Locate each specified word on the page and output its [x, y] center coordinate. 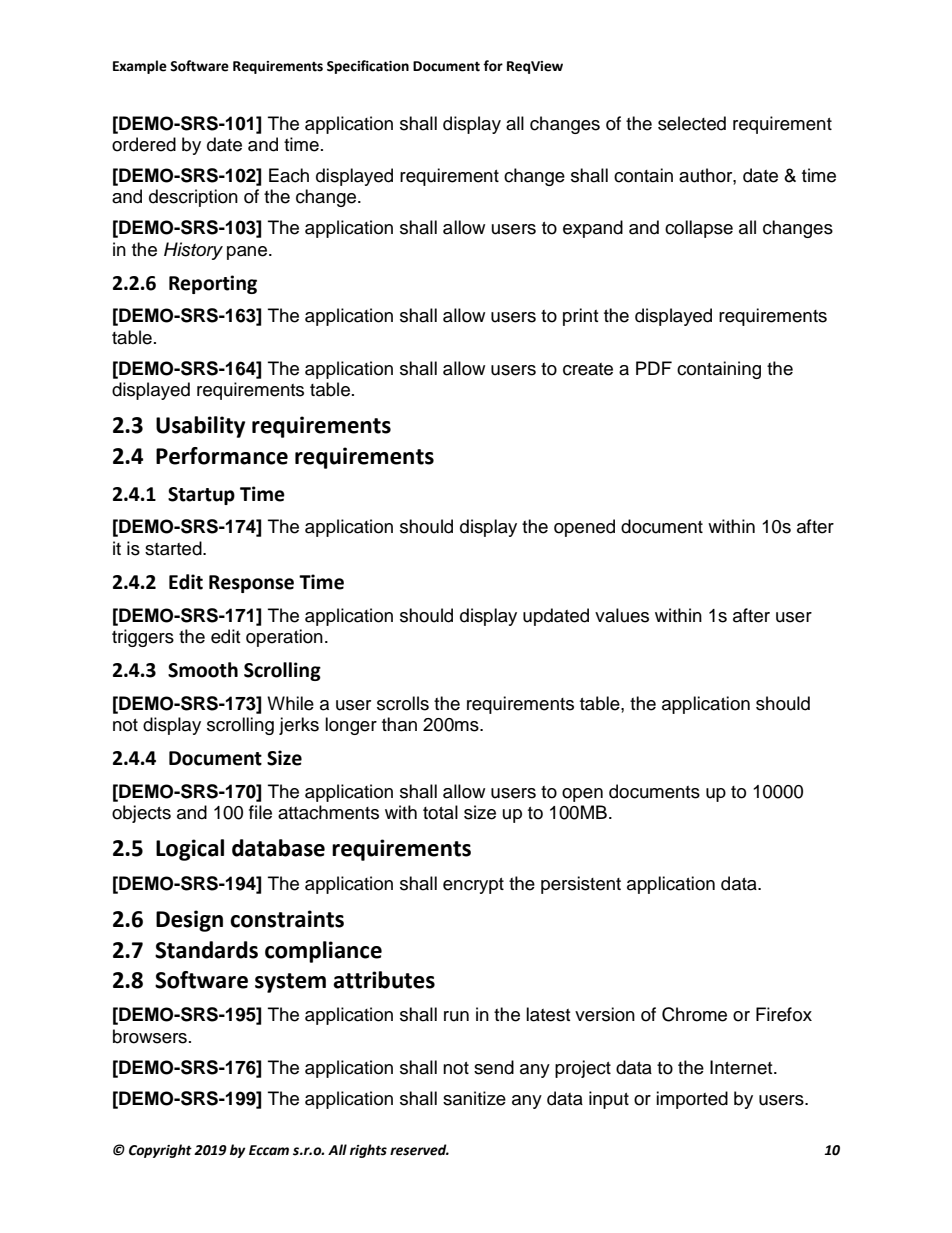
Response [251, 584]
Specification [368, 67]
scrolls [403, 703]
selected [692, 123]
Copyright [160, 1151]
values [622, 615]
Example [140, 67]
